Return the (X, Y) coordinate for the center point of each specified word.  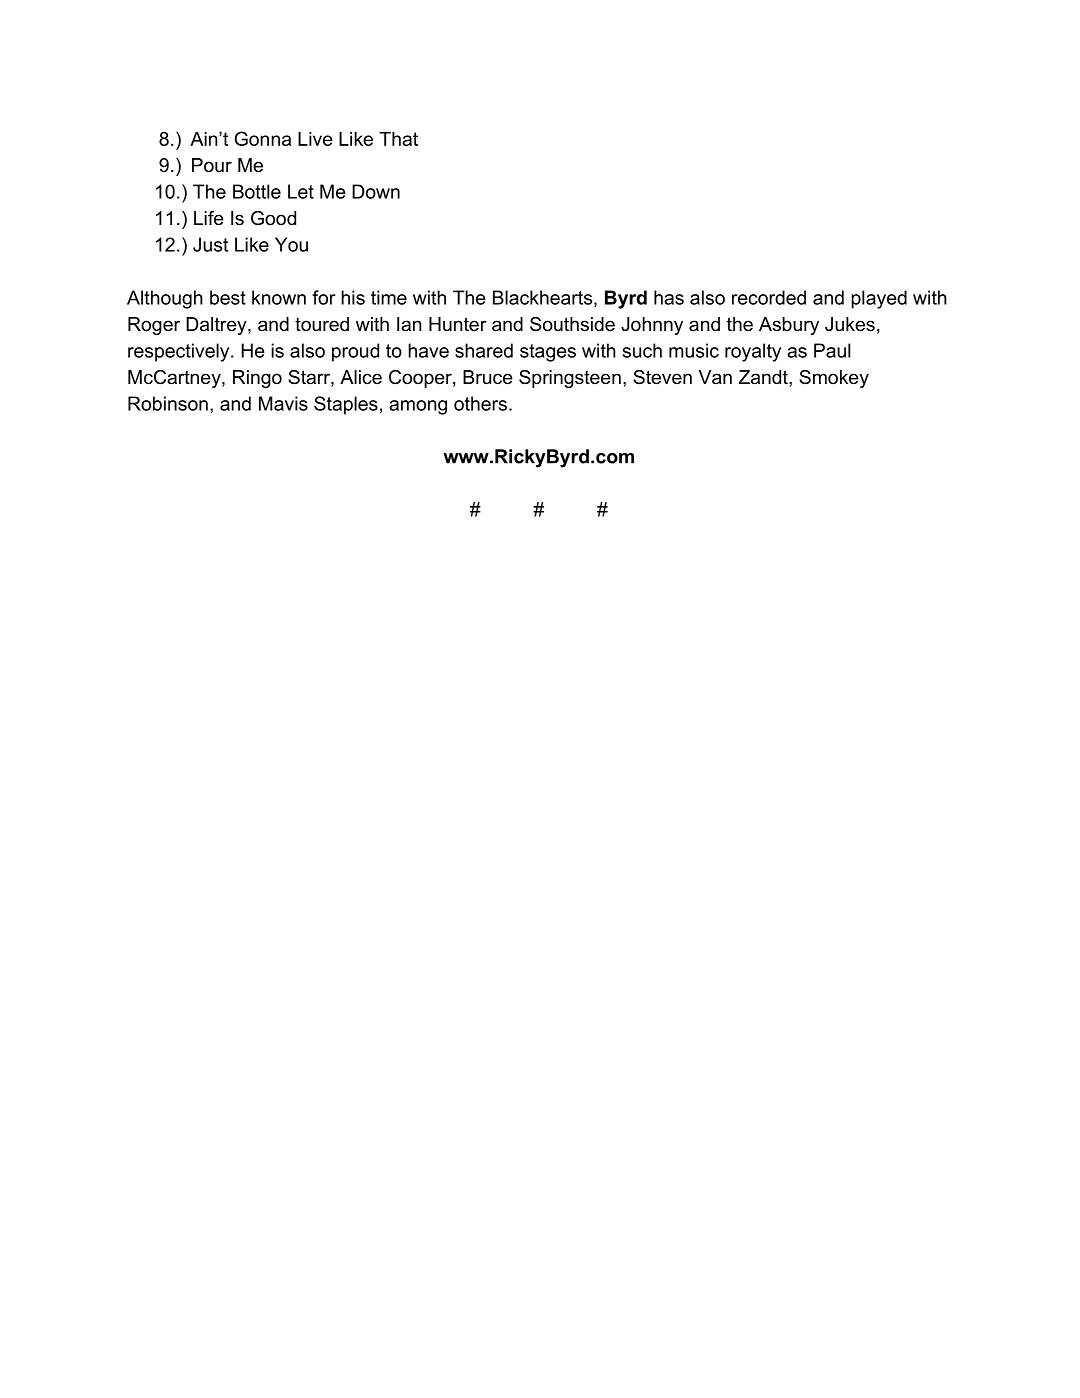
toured (322, 324)
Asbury (789, 326)
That (398, 139)
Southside (572, 324)
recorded (769, 297)
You (291, 244)
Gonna (263, 138)
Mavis (283, 403)
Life (209, 218)
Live (315, 139)
